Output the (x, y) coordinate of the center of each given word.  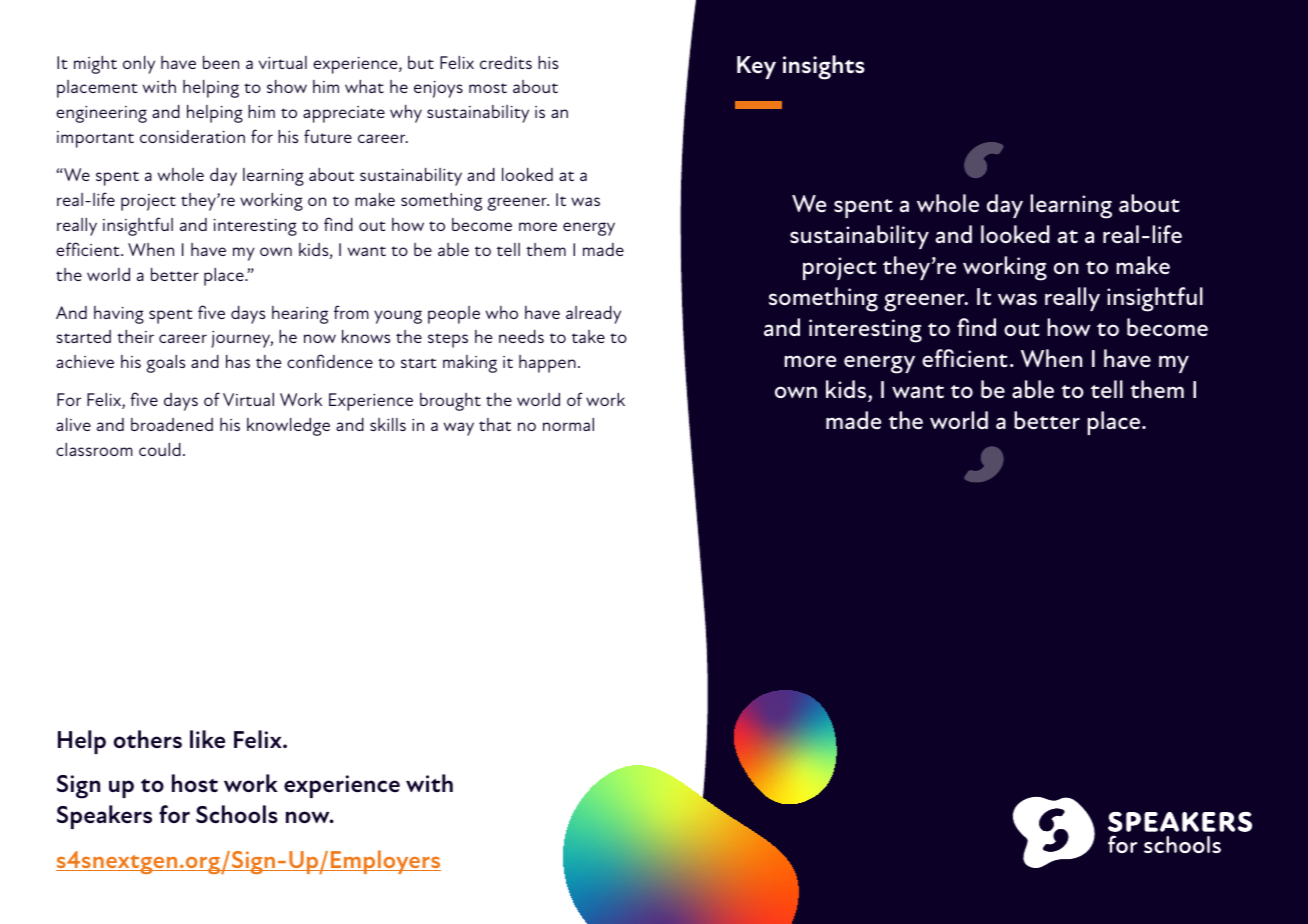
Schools (237, 814)
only (139, 65)
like (207, 739)
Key (756, 67)
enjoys (438, 89)
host (195, 783)
